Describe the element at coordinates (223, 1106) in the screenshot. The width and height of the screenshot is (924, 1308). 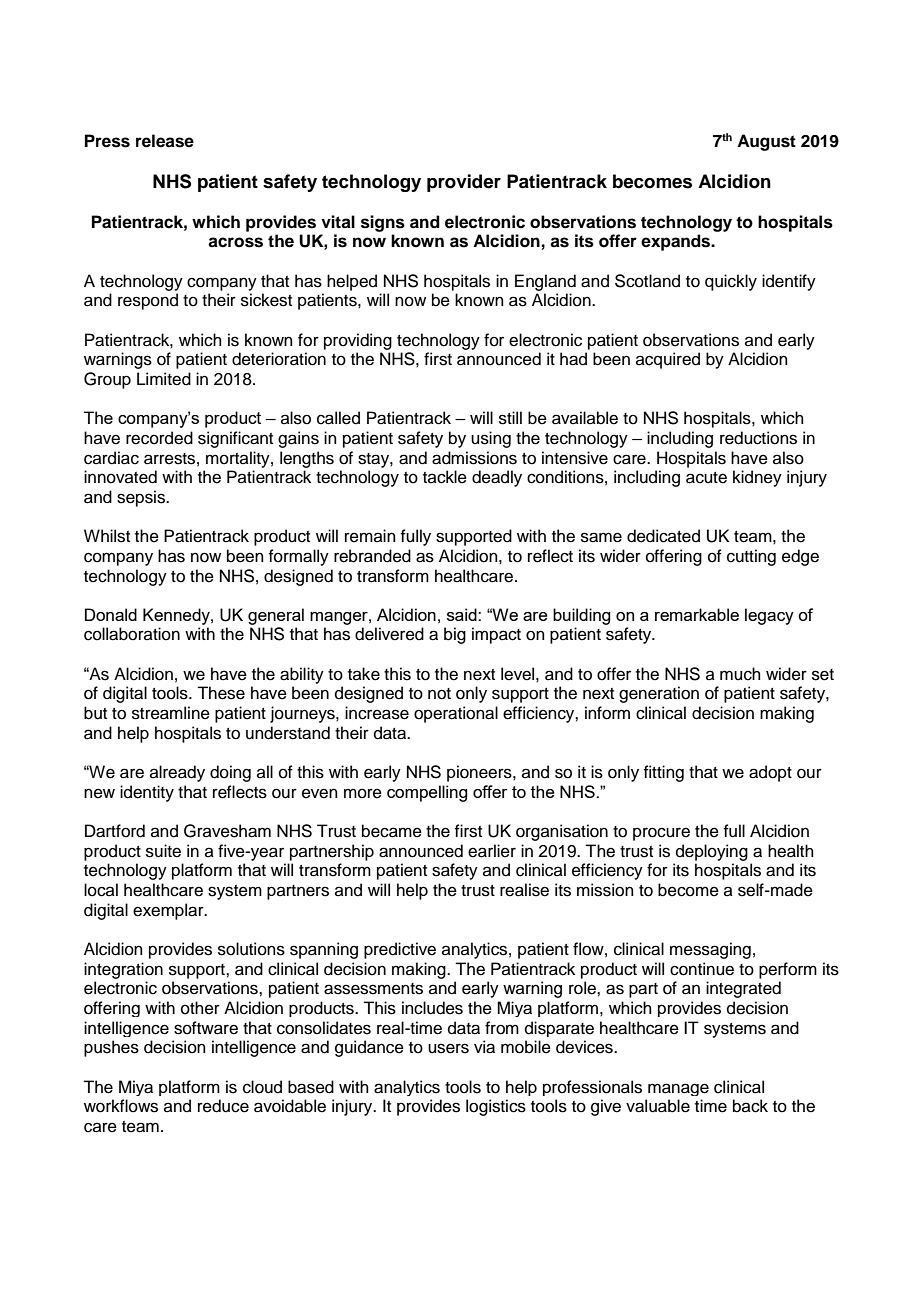
I see `reduce` at that location.
